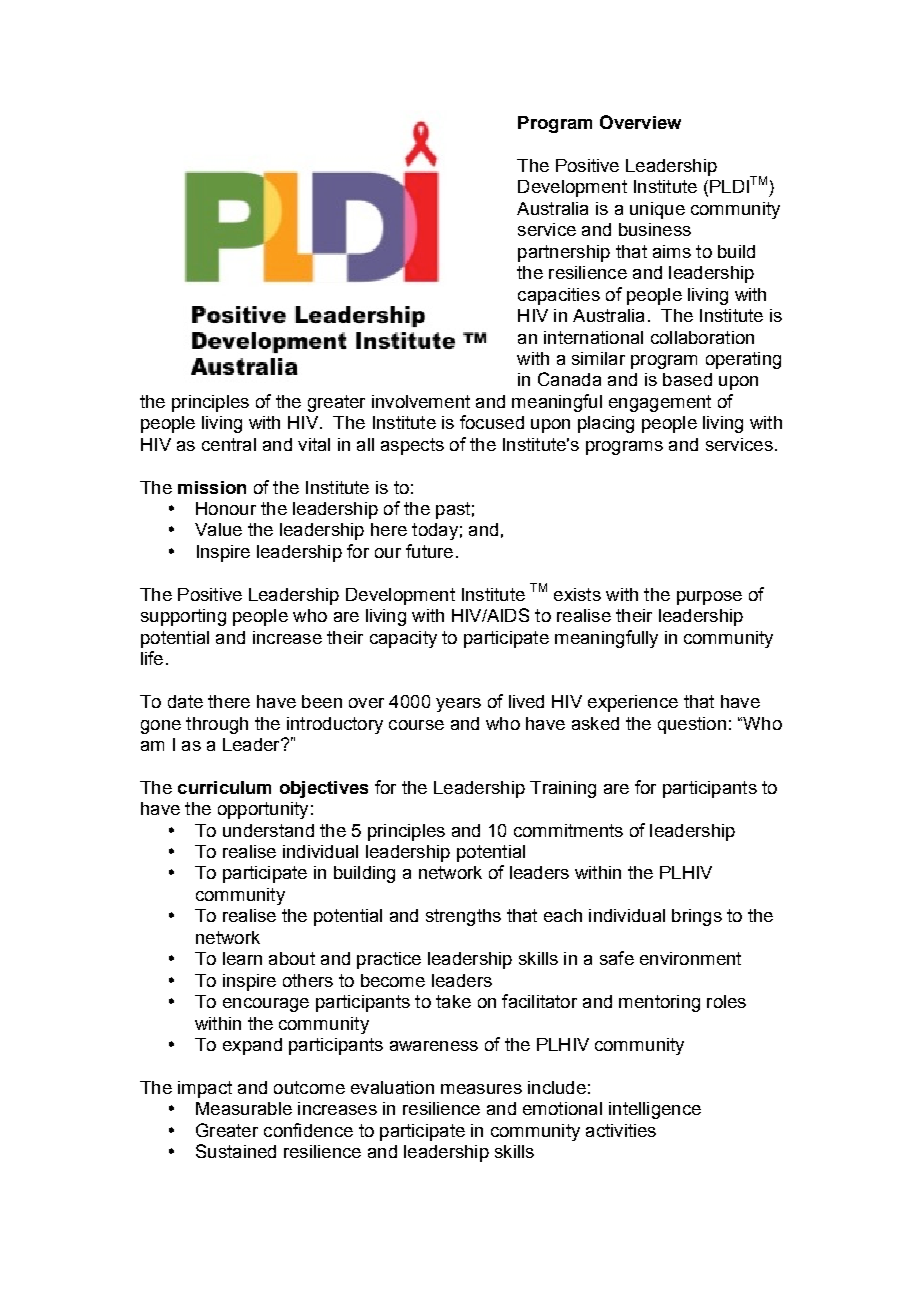 Image resolution: width=924 pixels, height=1308 pixels. I want to click on date, so click(185, 701).
